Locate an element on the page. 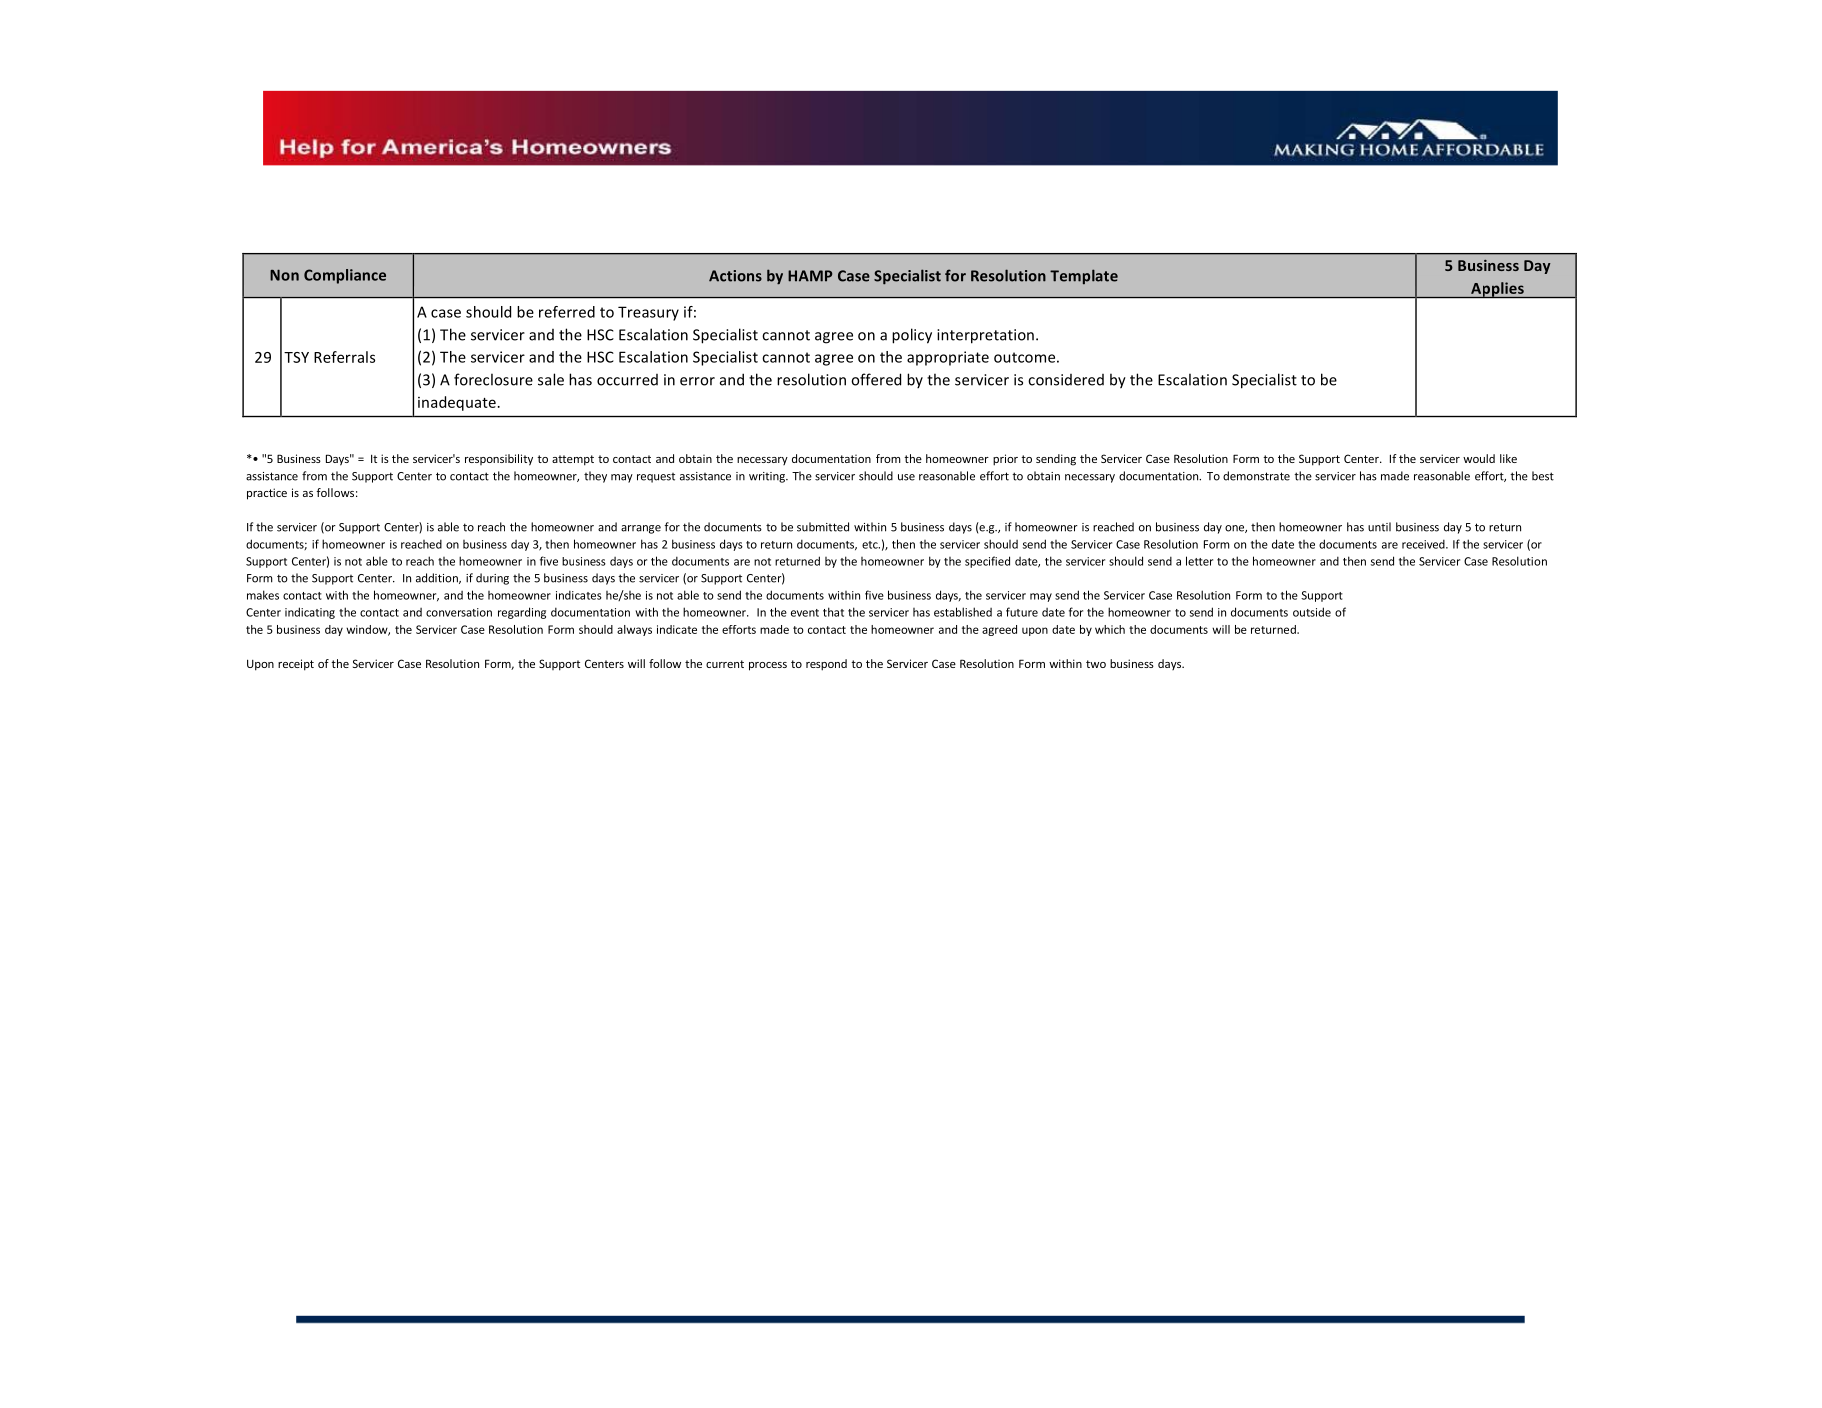 Image resolution: width=1822 pixels, height=1408 pixels. would is located at coordinates (1479, 458).
